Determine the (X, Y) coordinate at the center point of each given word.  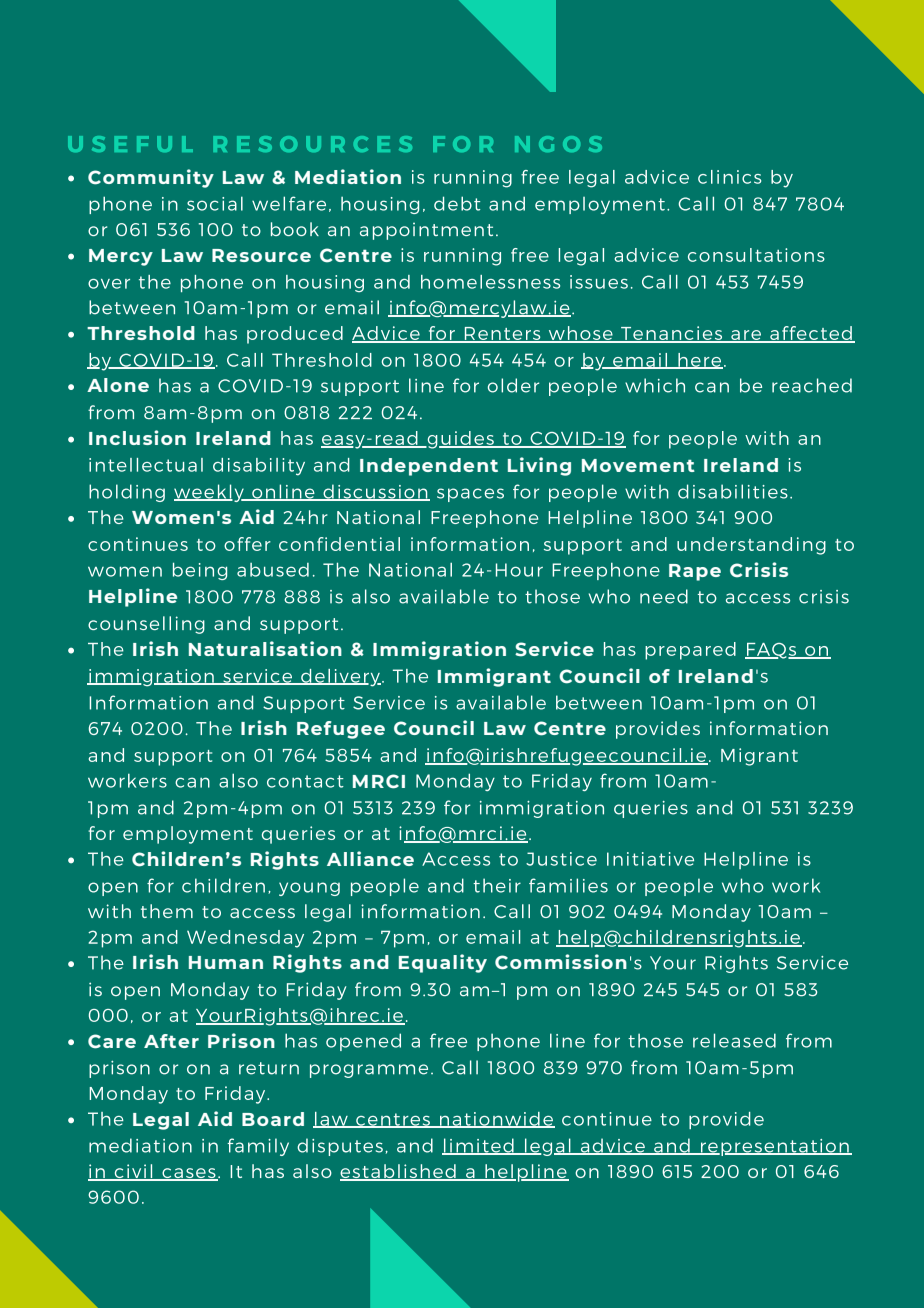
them (167, 911)
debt (457, 203)
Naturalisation (265, 648)
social (215, 203)
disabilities (733, 491)
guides (460, 440)
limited (479, 1146)
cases (189, 1174)
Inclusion (137, 437)
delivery (340, 678)
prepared (690, 651)
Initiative (650, 859)
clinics (729, 177)
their (497, 885)
